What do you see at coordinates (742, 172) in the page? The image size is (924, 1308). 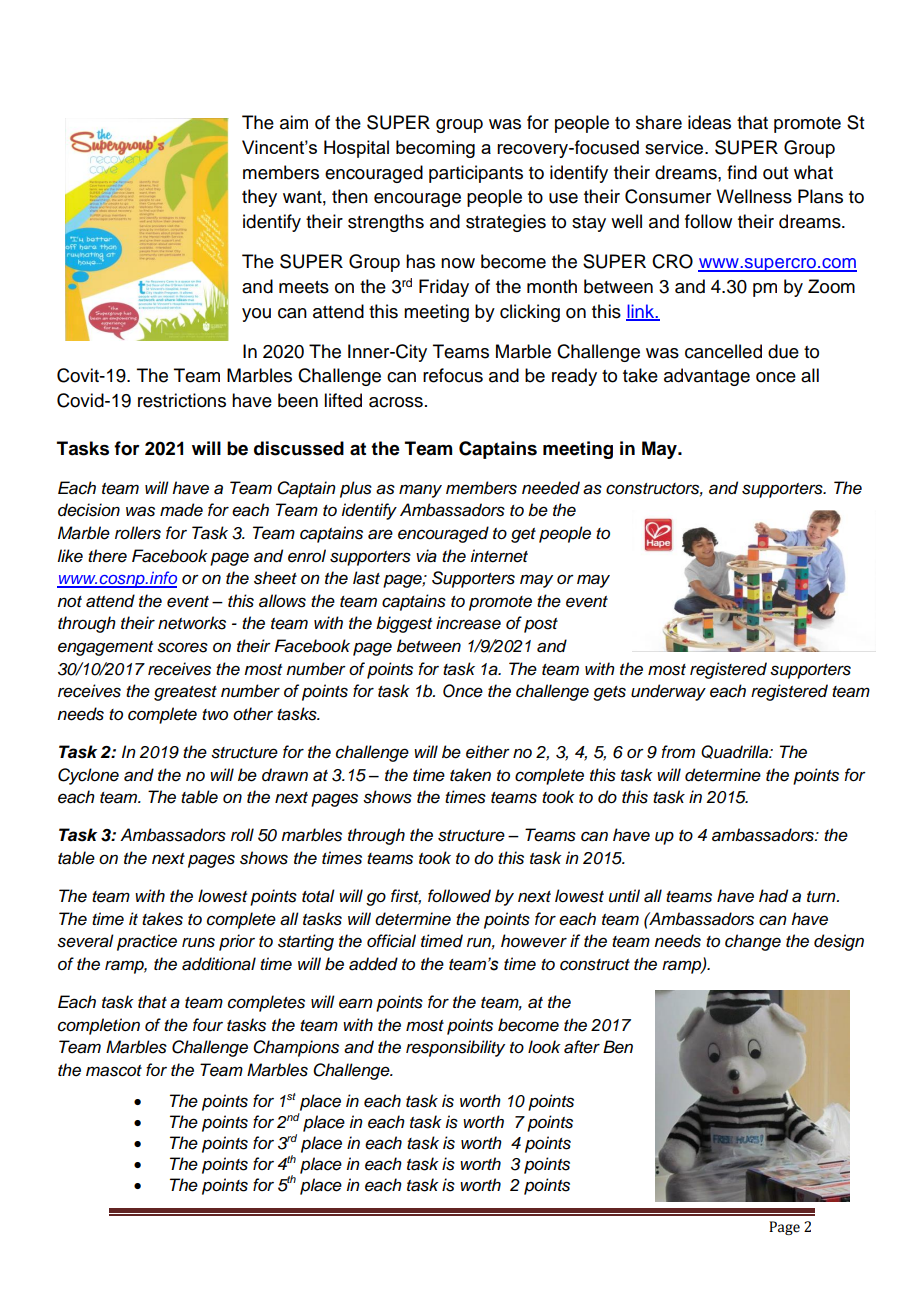 I see `find` at bounding box center [742, 172].
